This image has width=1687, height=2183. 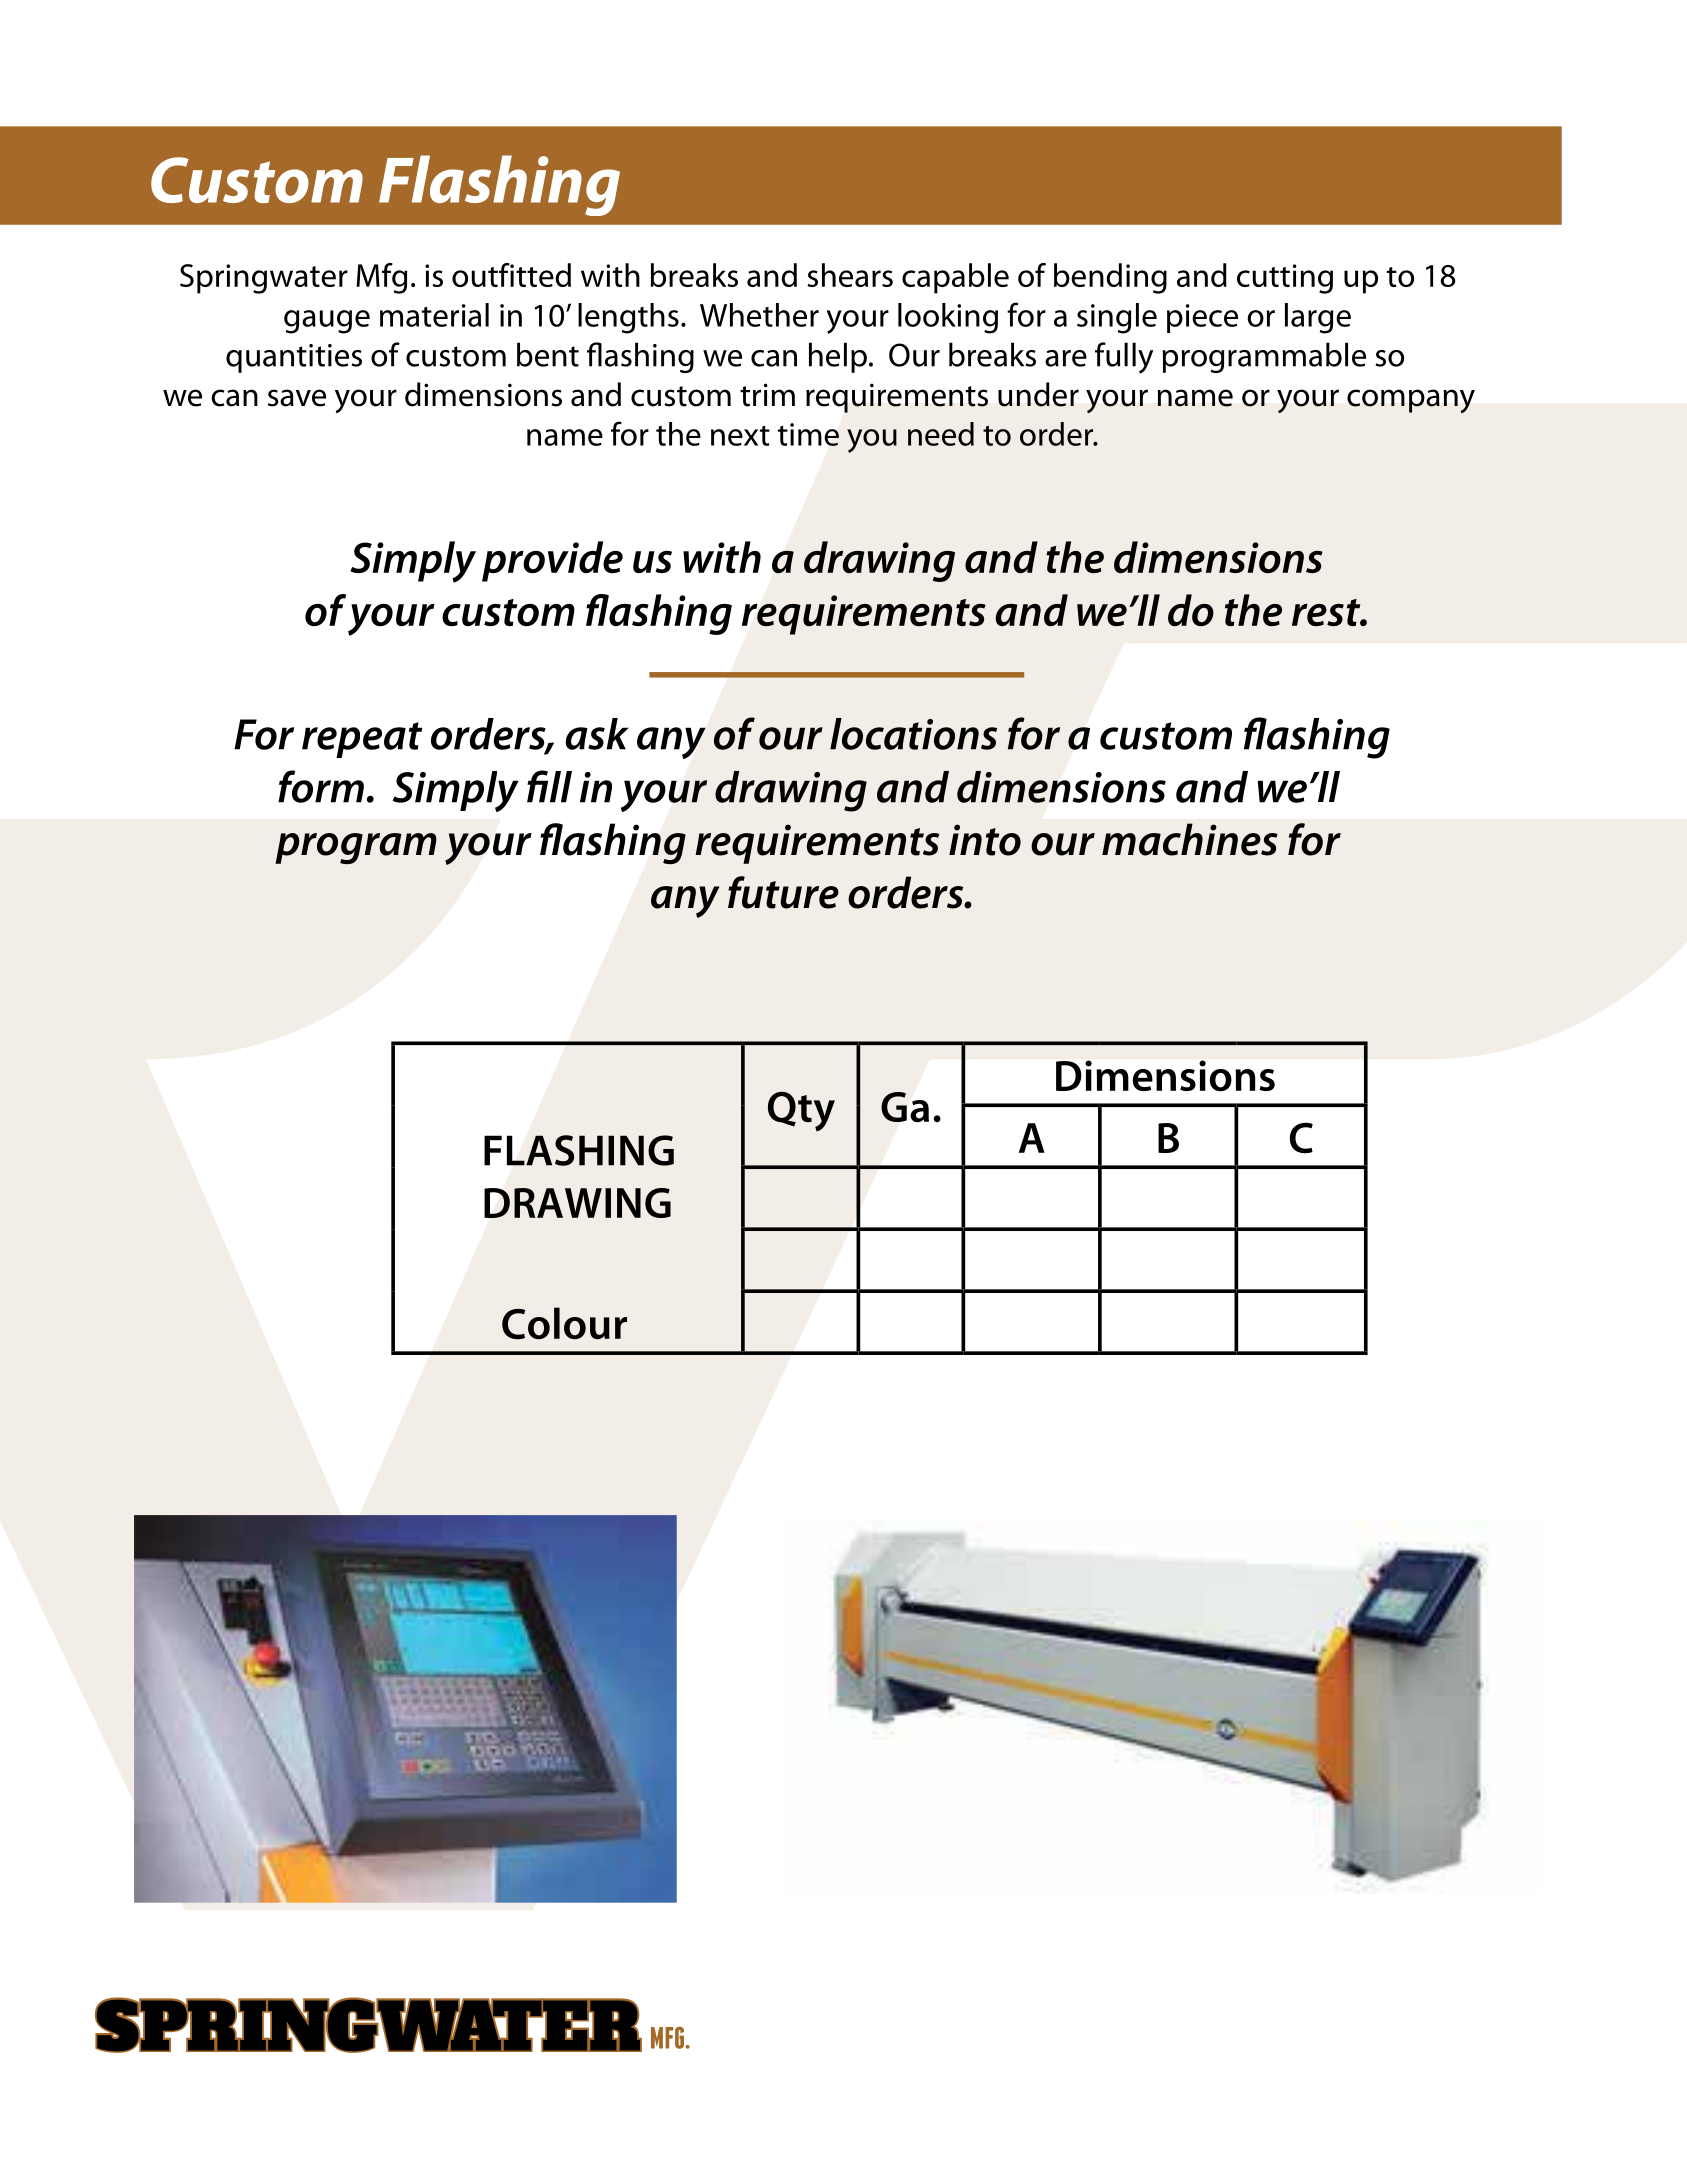 What do you see at coordinates (1318, 318) in the image?
I see `large` at bounding box center [1318, 318].
